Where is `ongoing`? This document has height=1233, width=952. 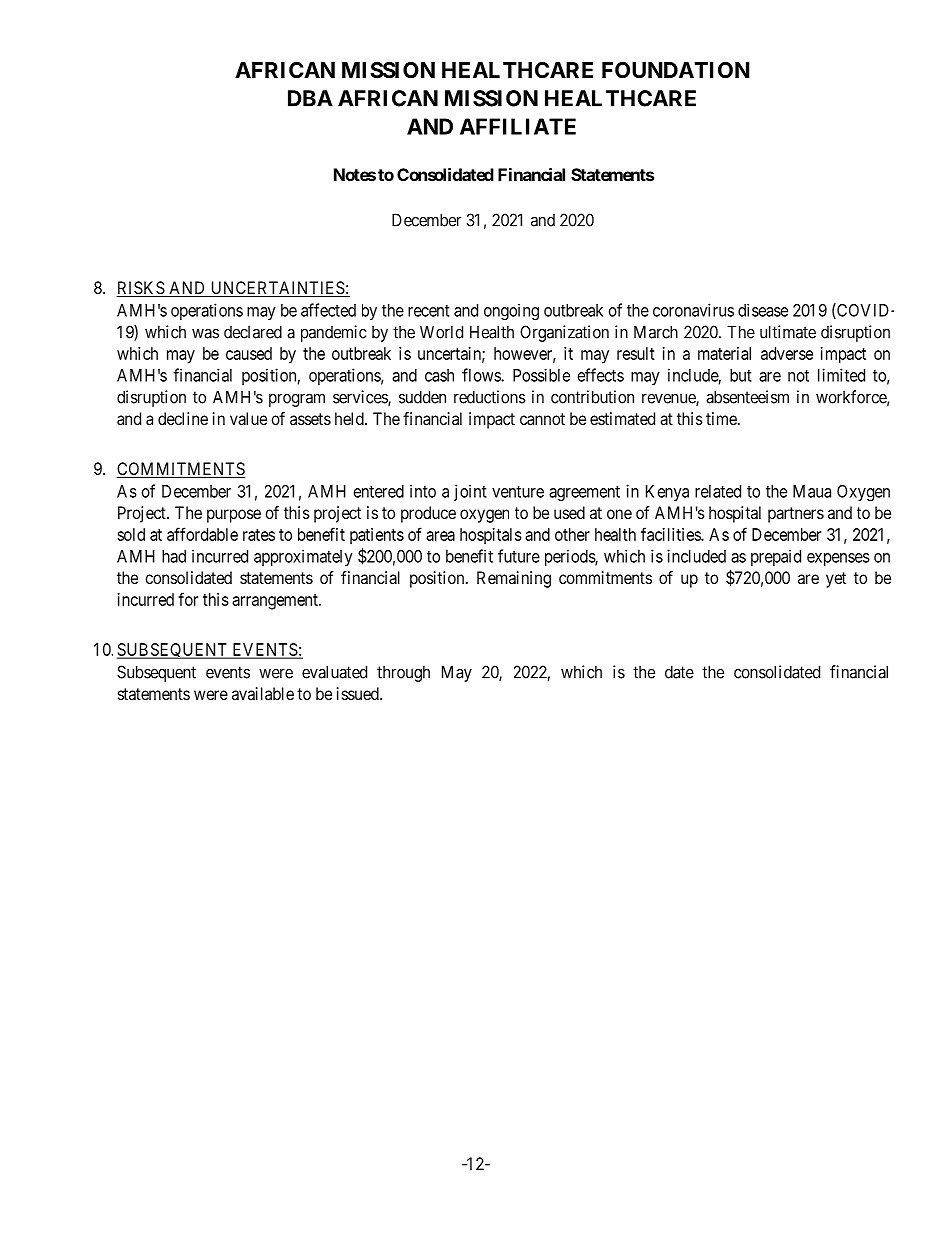 ongoing is located at coordinates (511, 312).
